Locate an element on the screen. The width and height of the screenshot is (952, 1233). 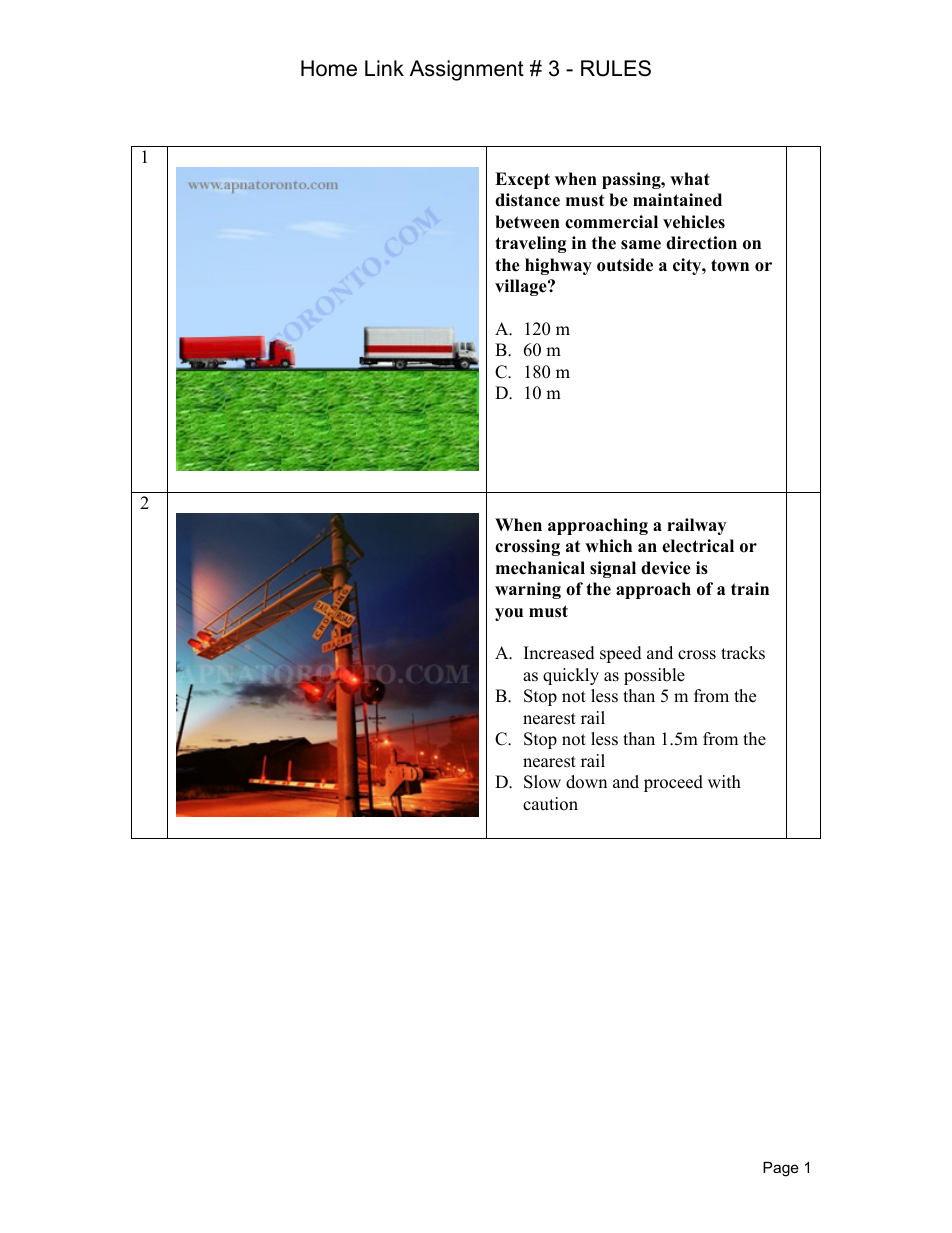
RULES is located at coordinates (616, 68).
